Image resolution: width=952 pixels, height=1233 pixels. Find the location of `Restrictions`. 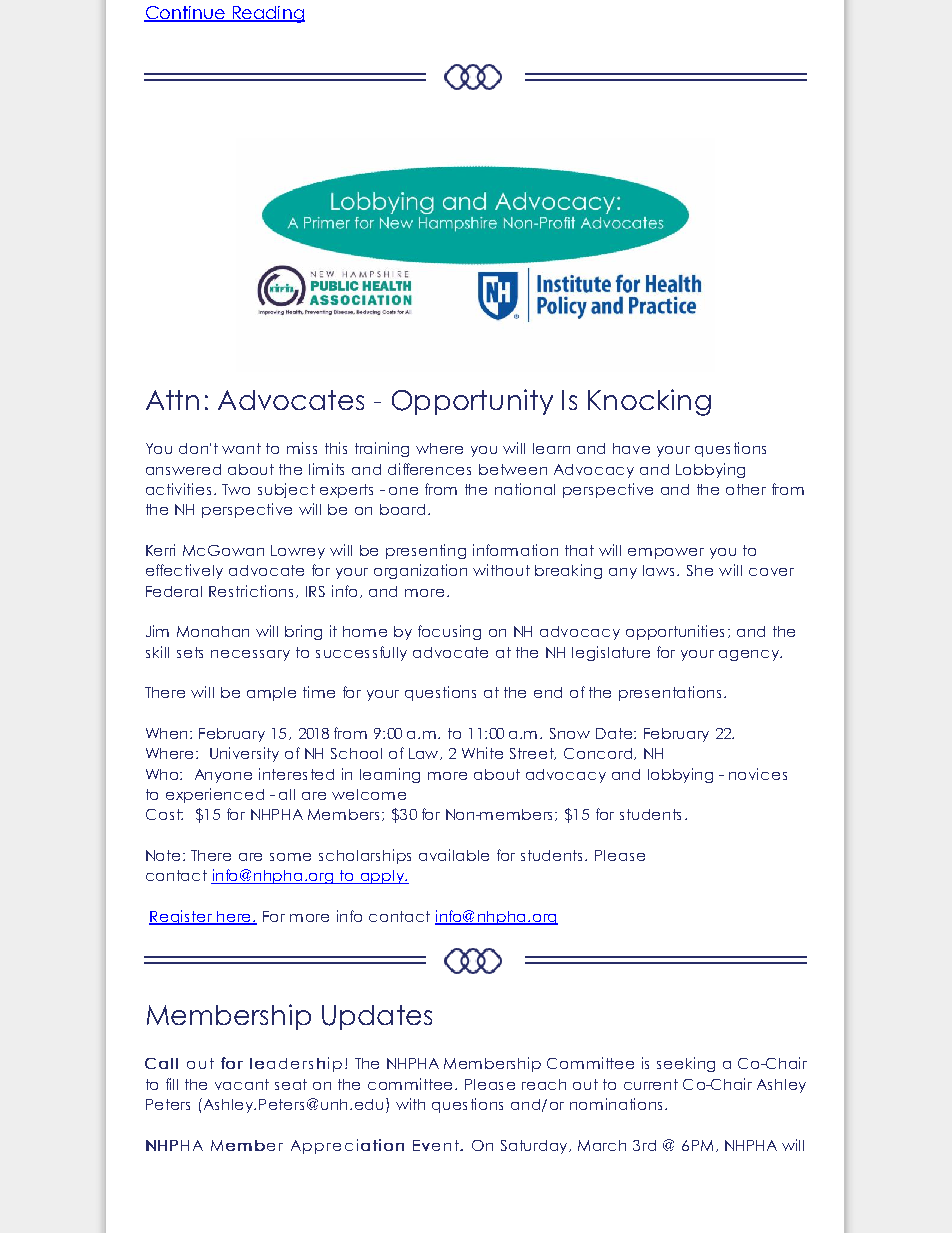

Restrictions is located at coordinates (251, 591).
